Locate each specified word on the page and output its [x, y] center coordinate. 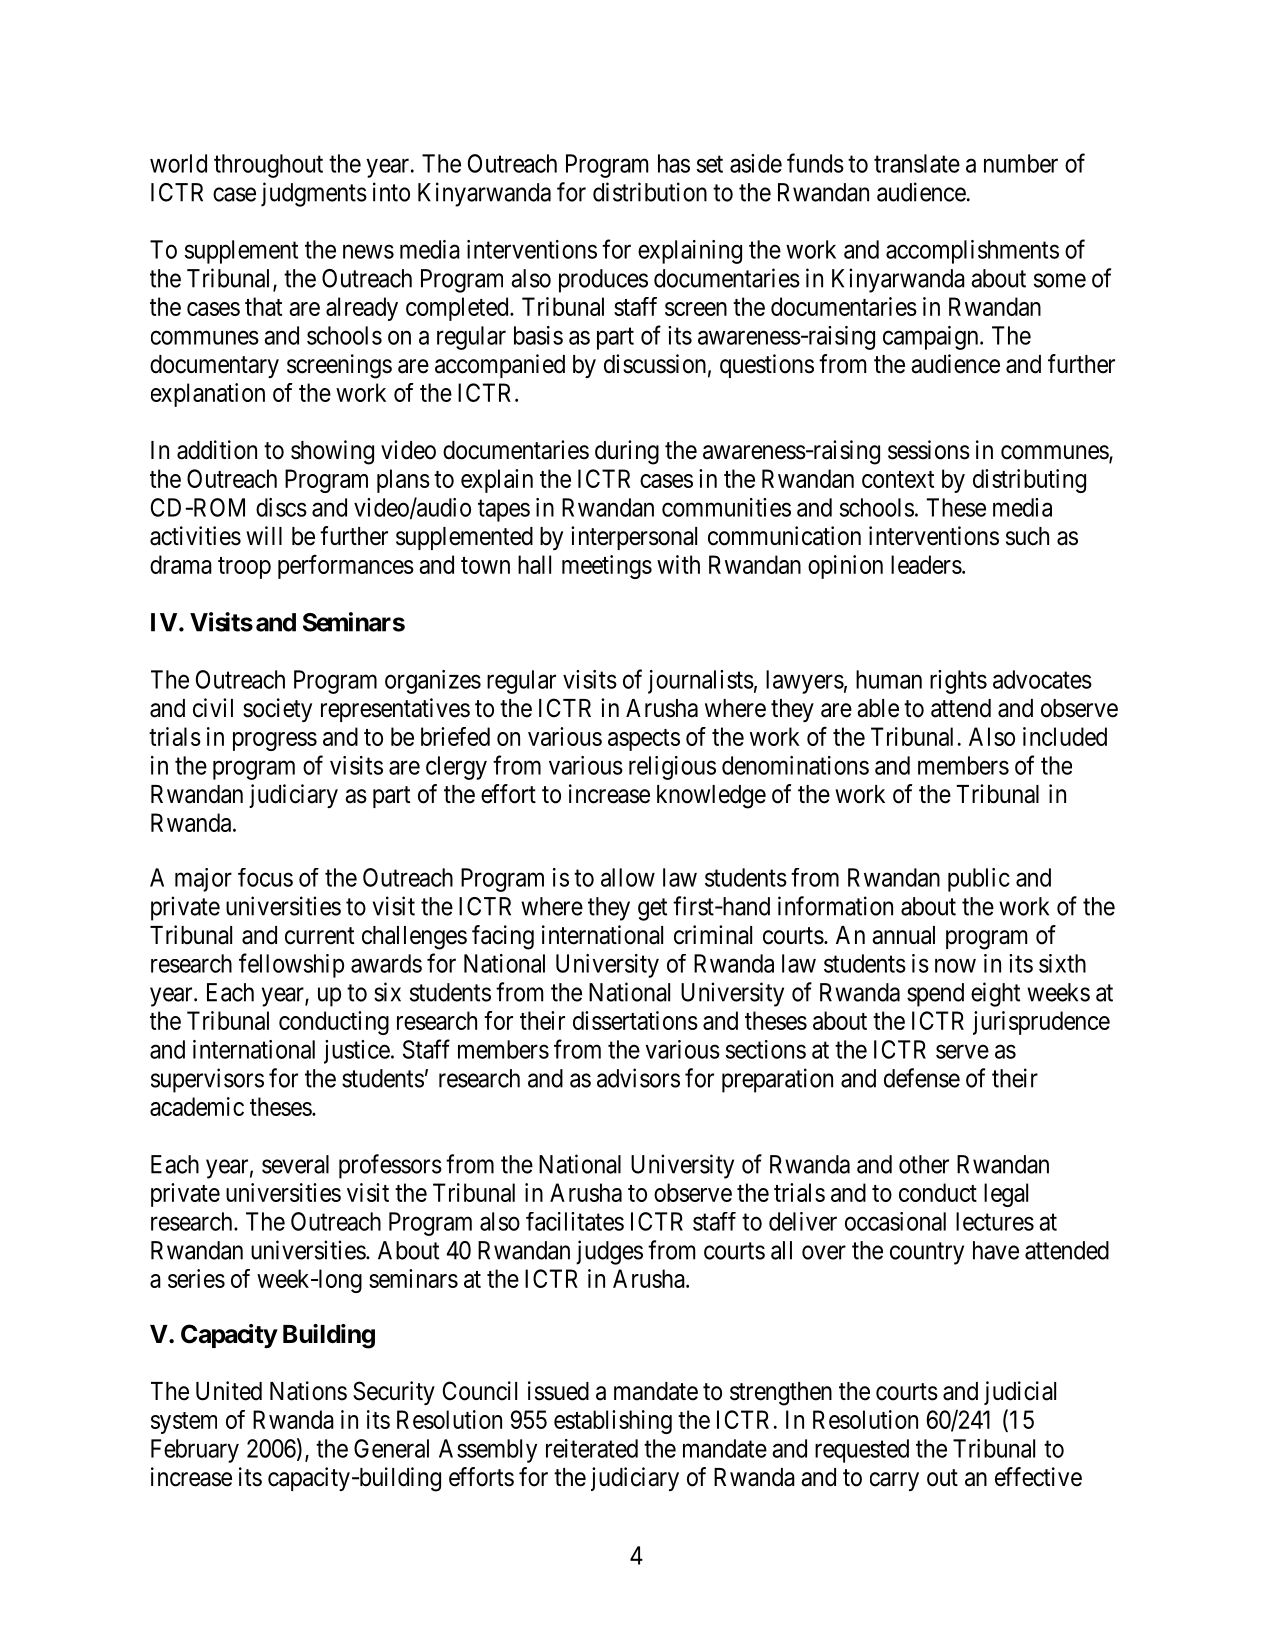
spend [935, 995]
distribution [650, 192]
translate [917, 163]
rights [958, 682]
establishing [613, 1422]
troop [244, 568]
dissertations [635, 1020]
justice [357, 1052]
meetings [607, 567]
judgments [314, 194]
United [229, 1391]
